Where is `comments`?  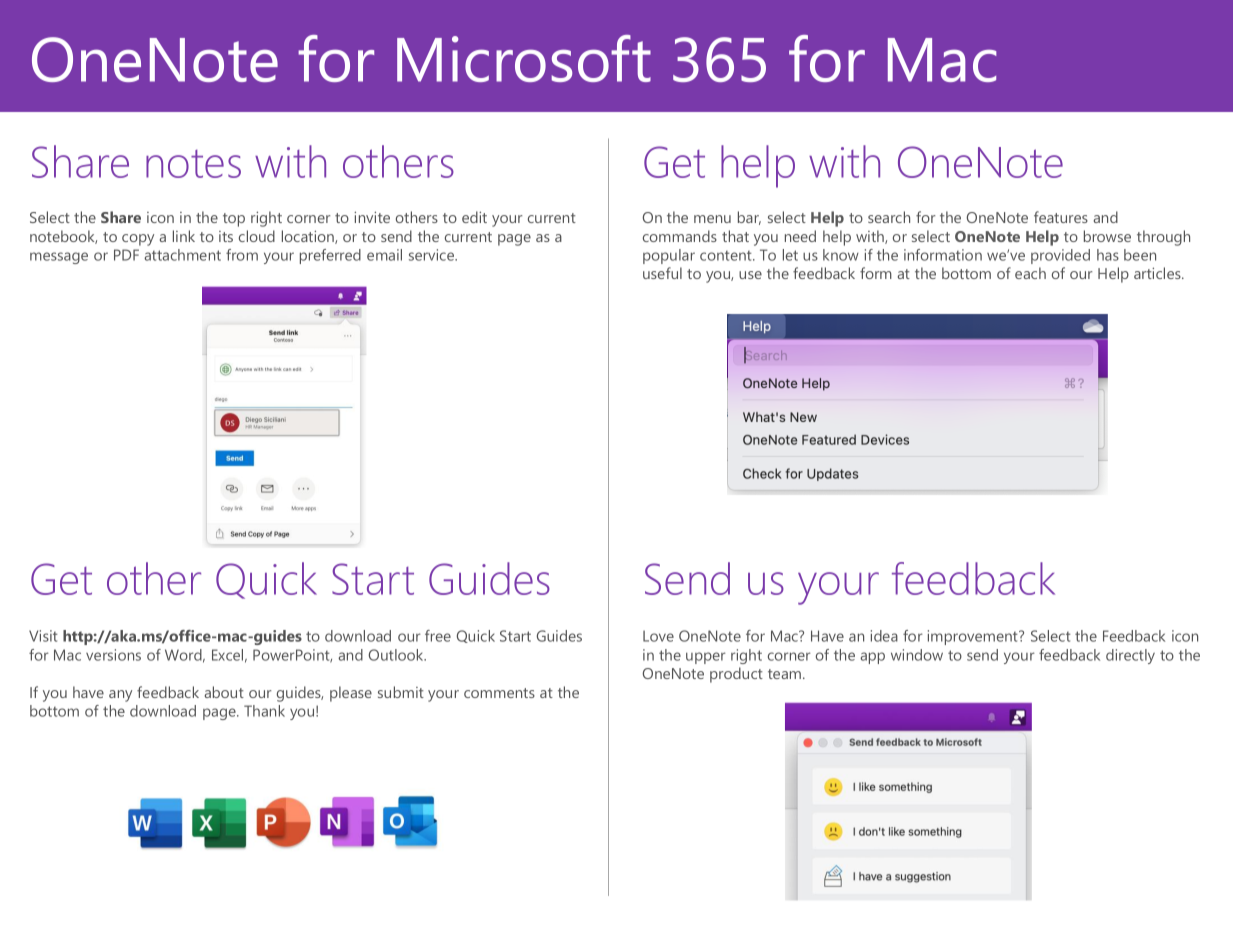
comments is located at coordinates (499, 693).
